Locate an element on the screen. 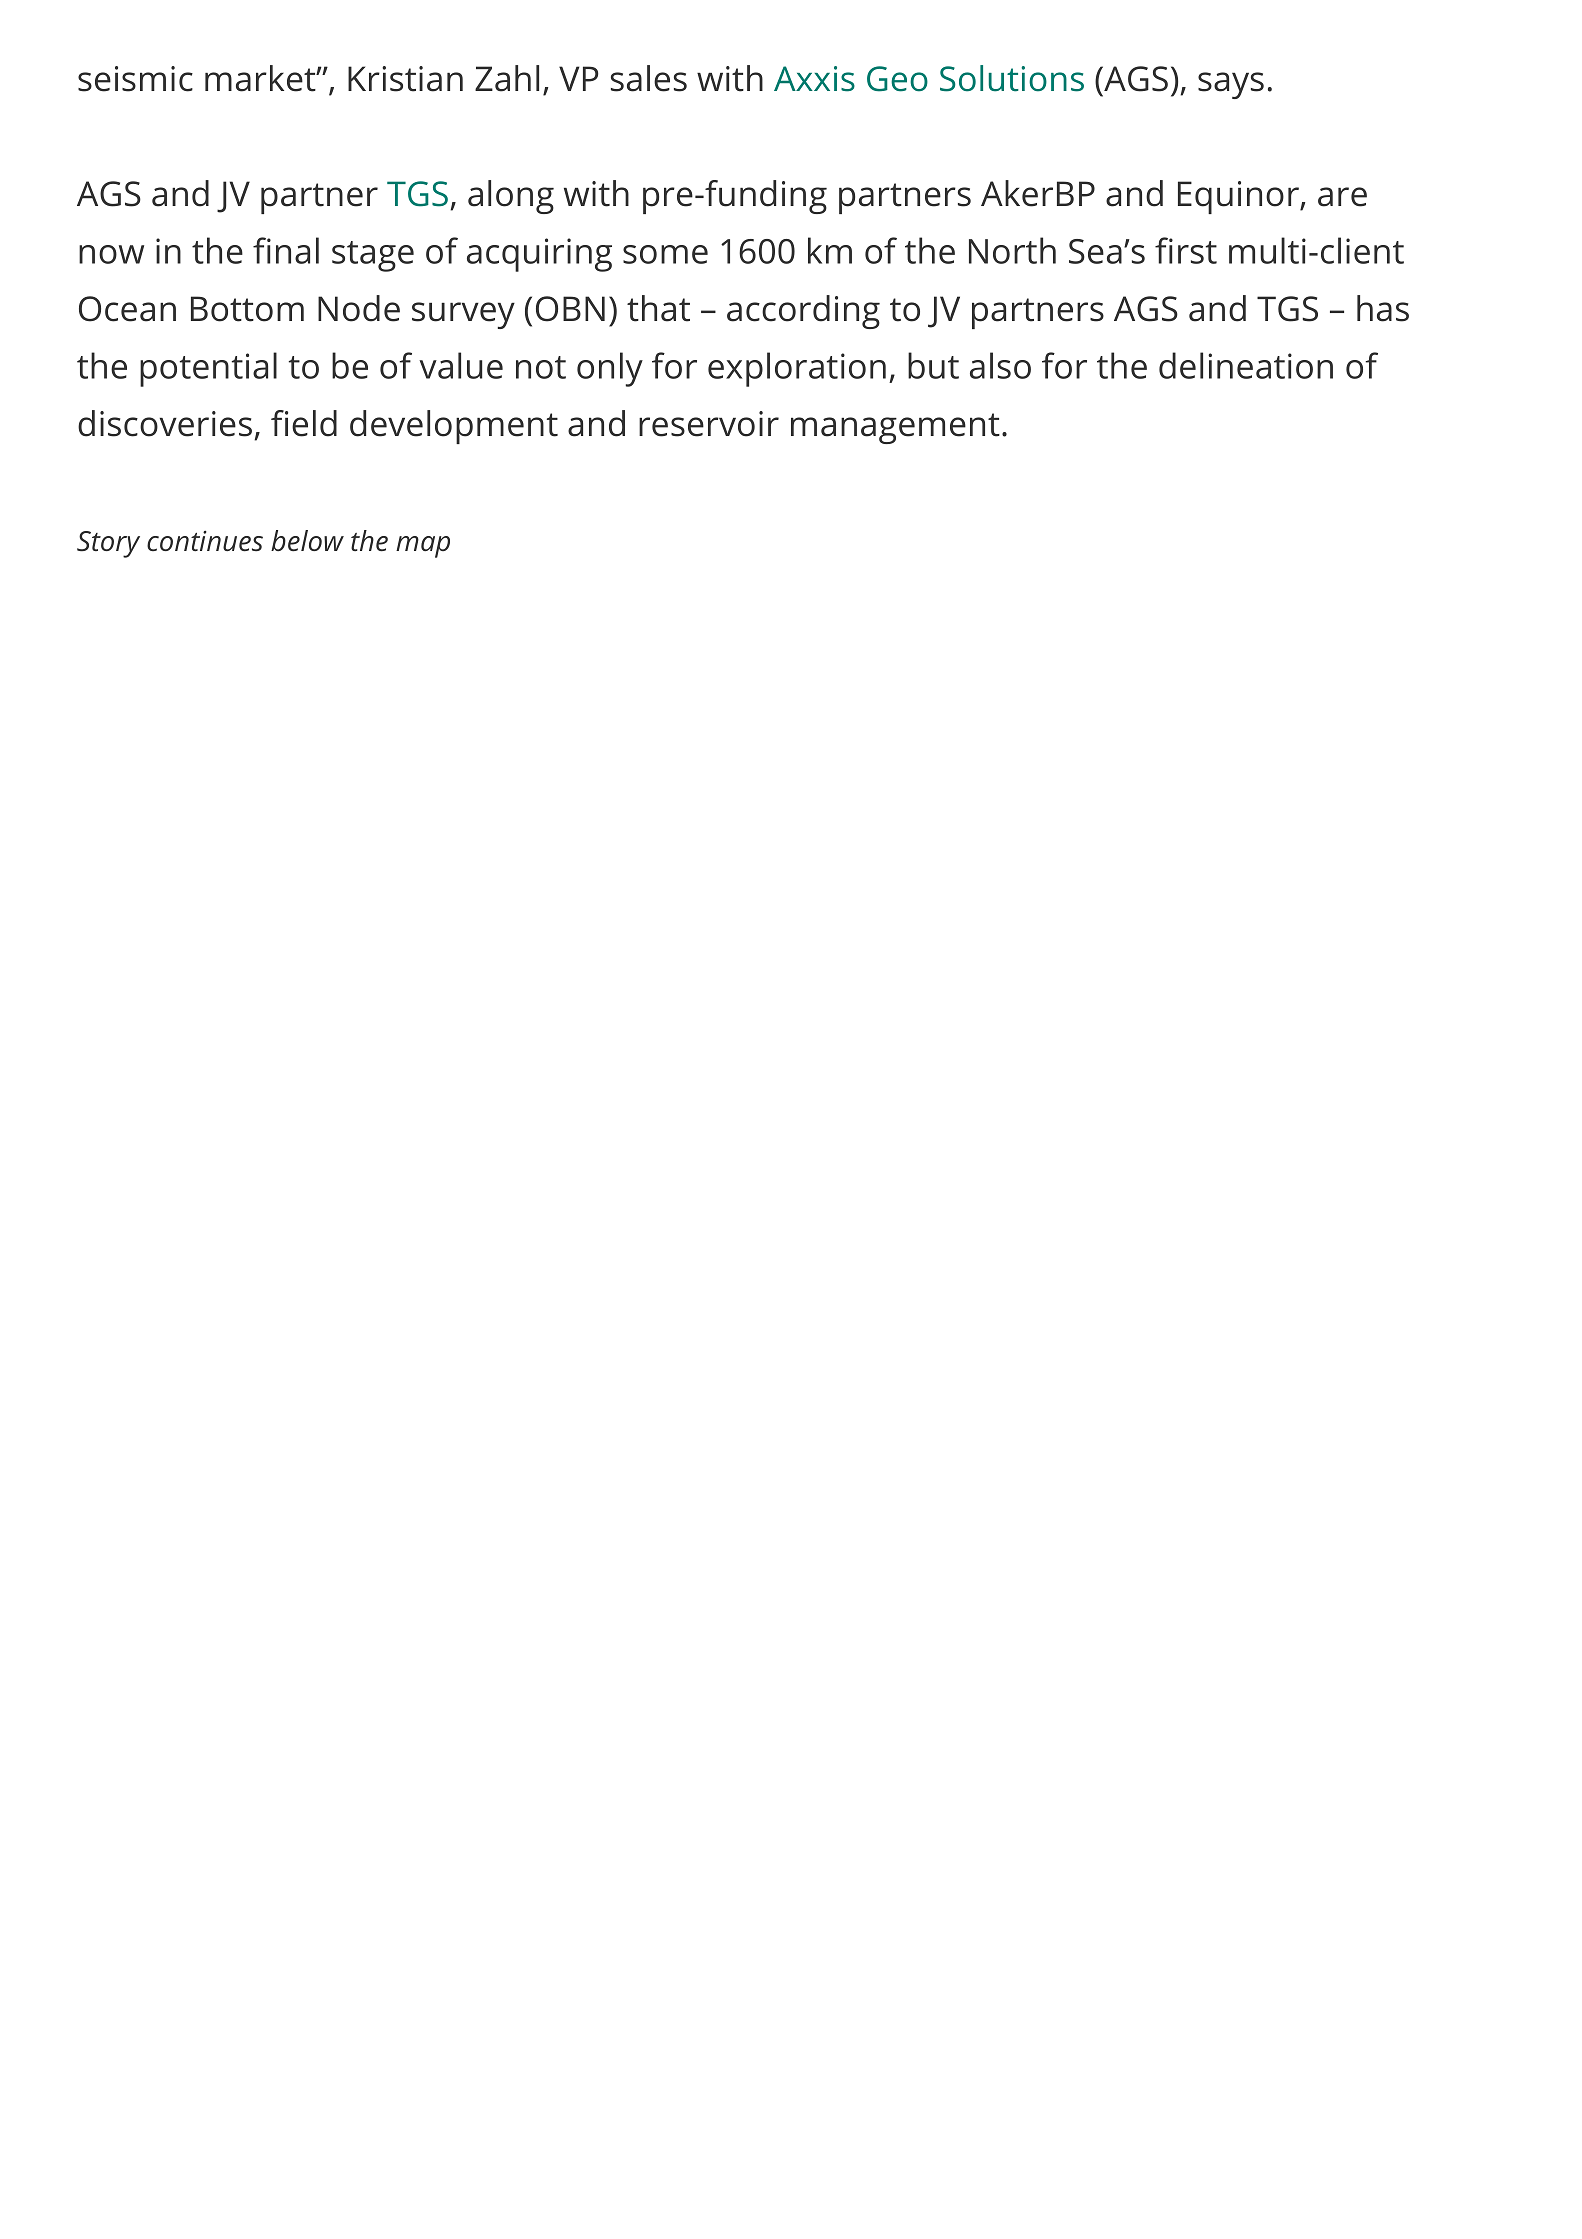  below is located at coordinates (307, 541).
